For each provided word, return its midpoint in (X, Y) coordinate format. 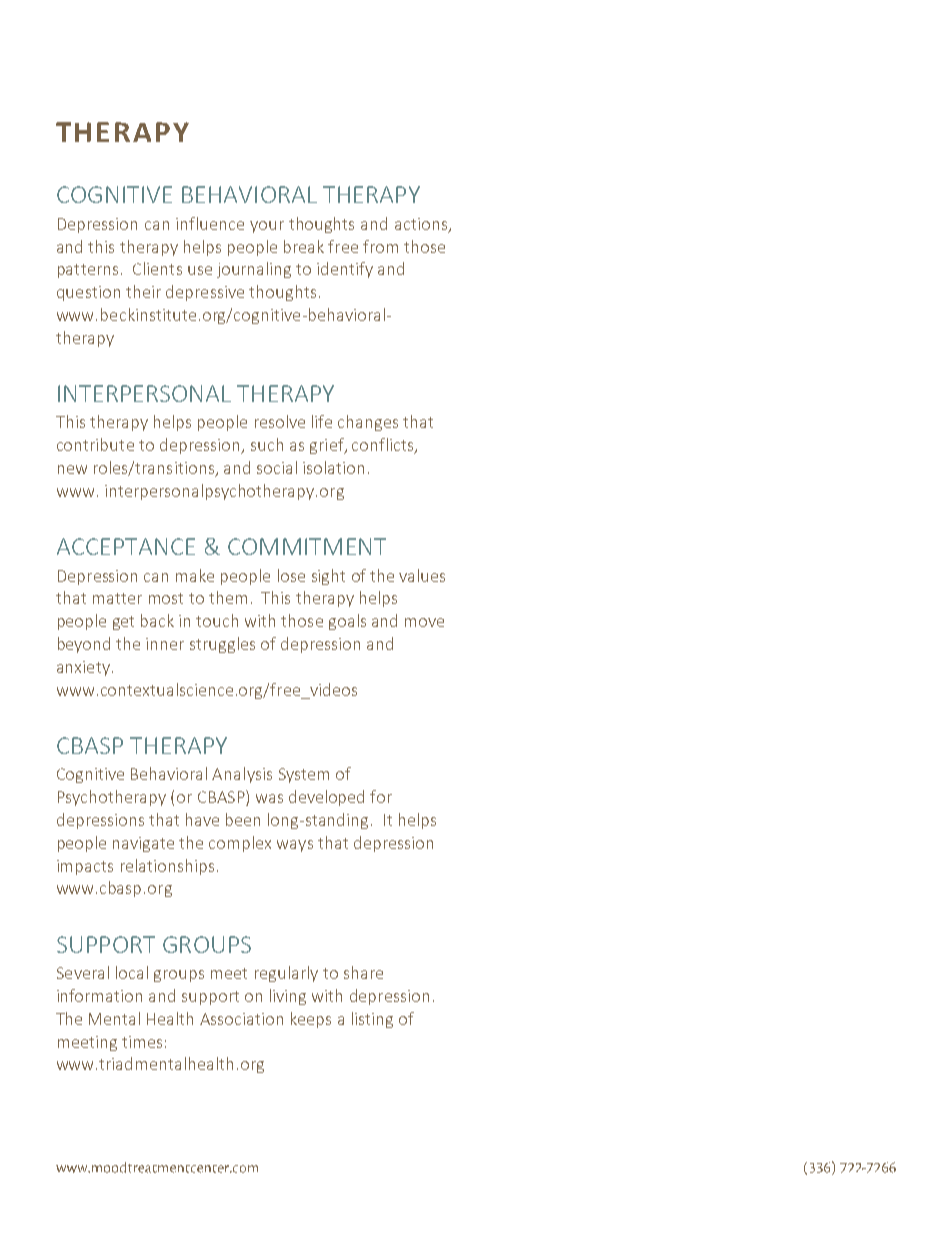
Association (241, 1019)
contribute (95, 444)
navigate (143, 844)
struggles (222, 645)
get (123, 623)
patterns (88, 271)
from (380, 246)
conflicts (384, 446)
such (267, 444)
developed (326, 798)
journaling (254, 270)
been (243, 819)
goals (347, 622)
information (99, 995)
